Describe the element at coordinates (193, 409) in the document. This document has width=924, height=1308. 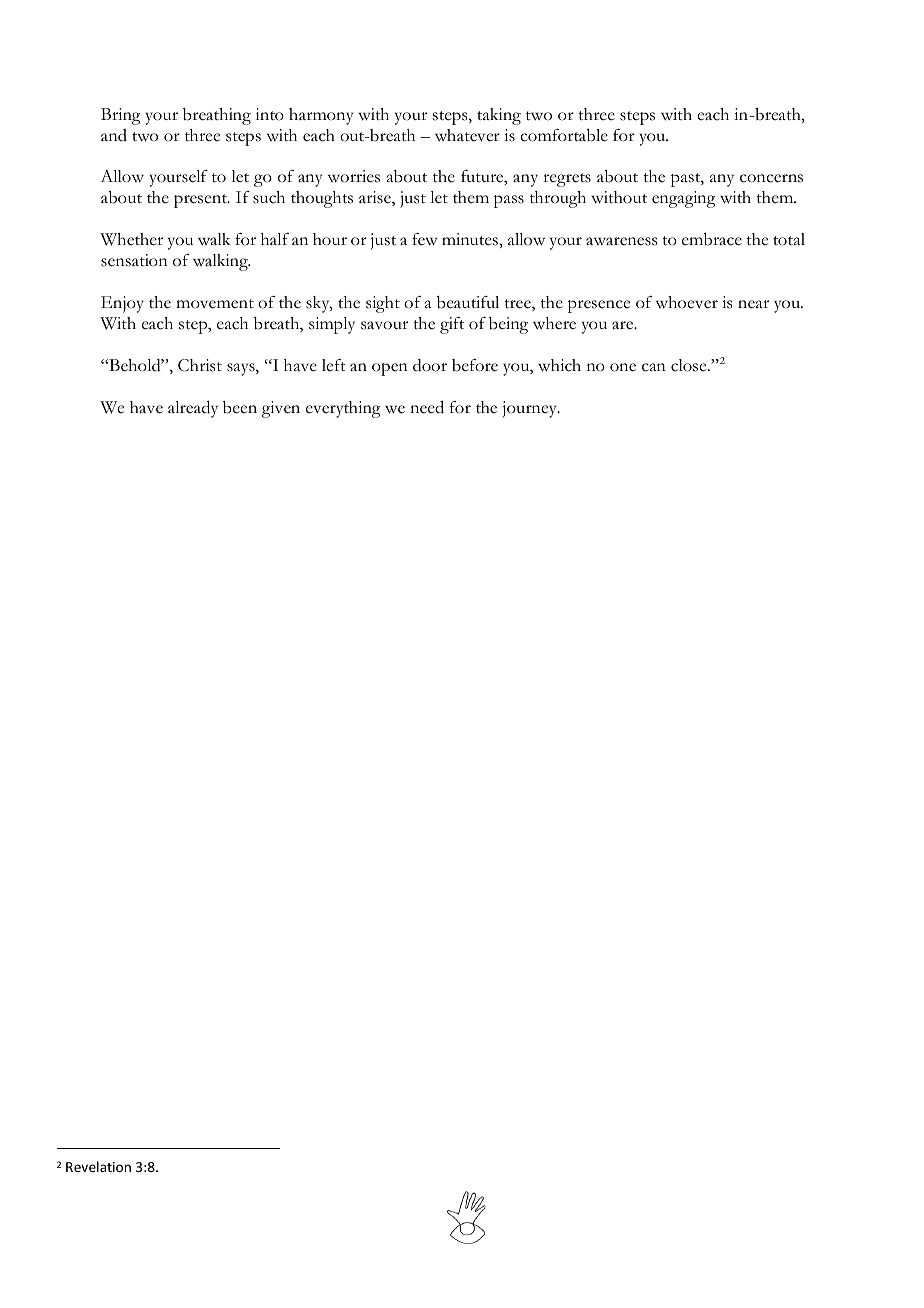
I see `already` at that location.
